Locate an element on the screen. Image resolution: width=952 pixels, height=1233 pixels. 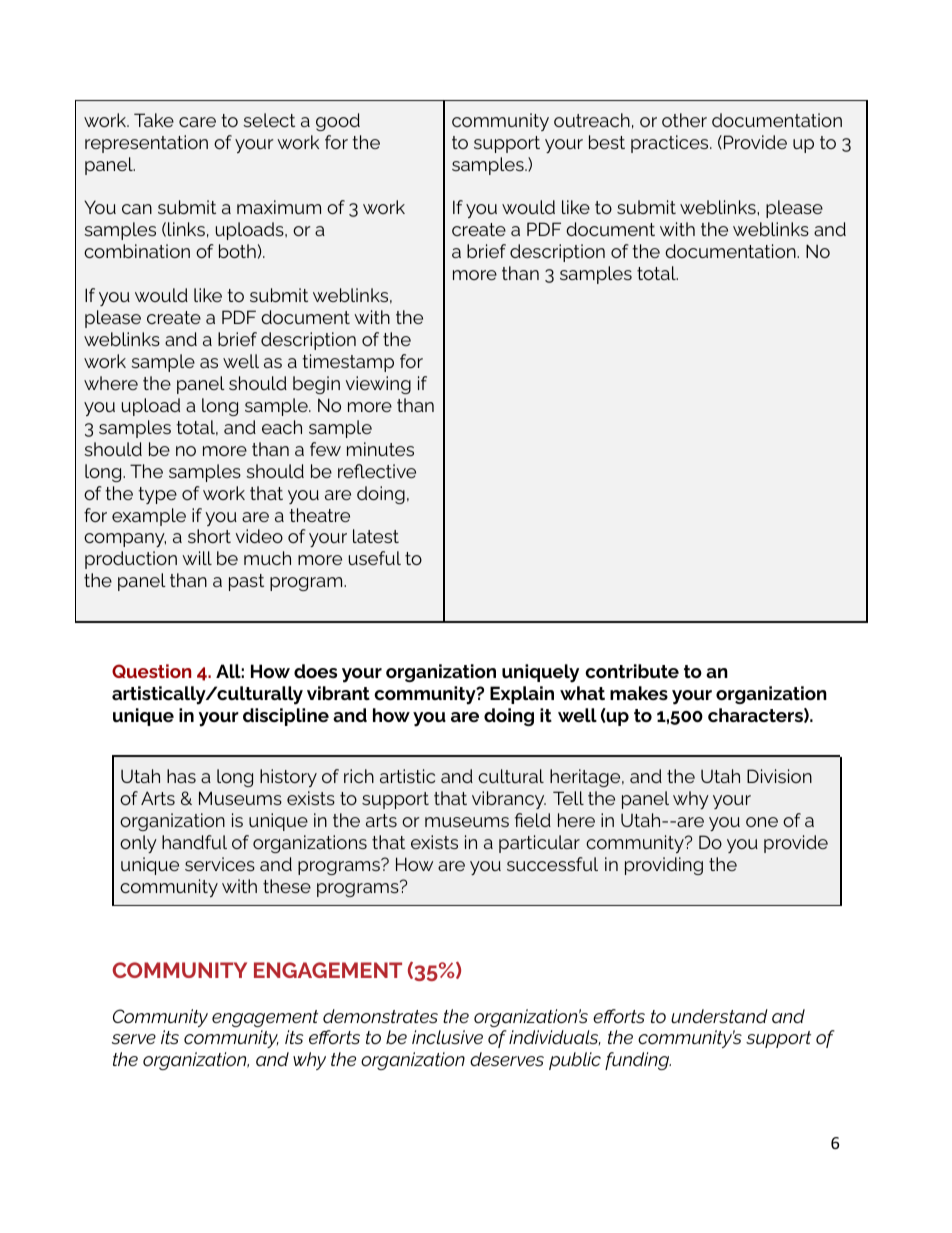
particular is located at coordinates (539, 844).
